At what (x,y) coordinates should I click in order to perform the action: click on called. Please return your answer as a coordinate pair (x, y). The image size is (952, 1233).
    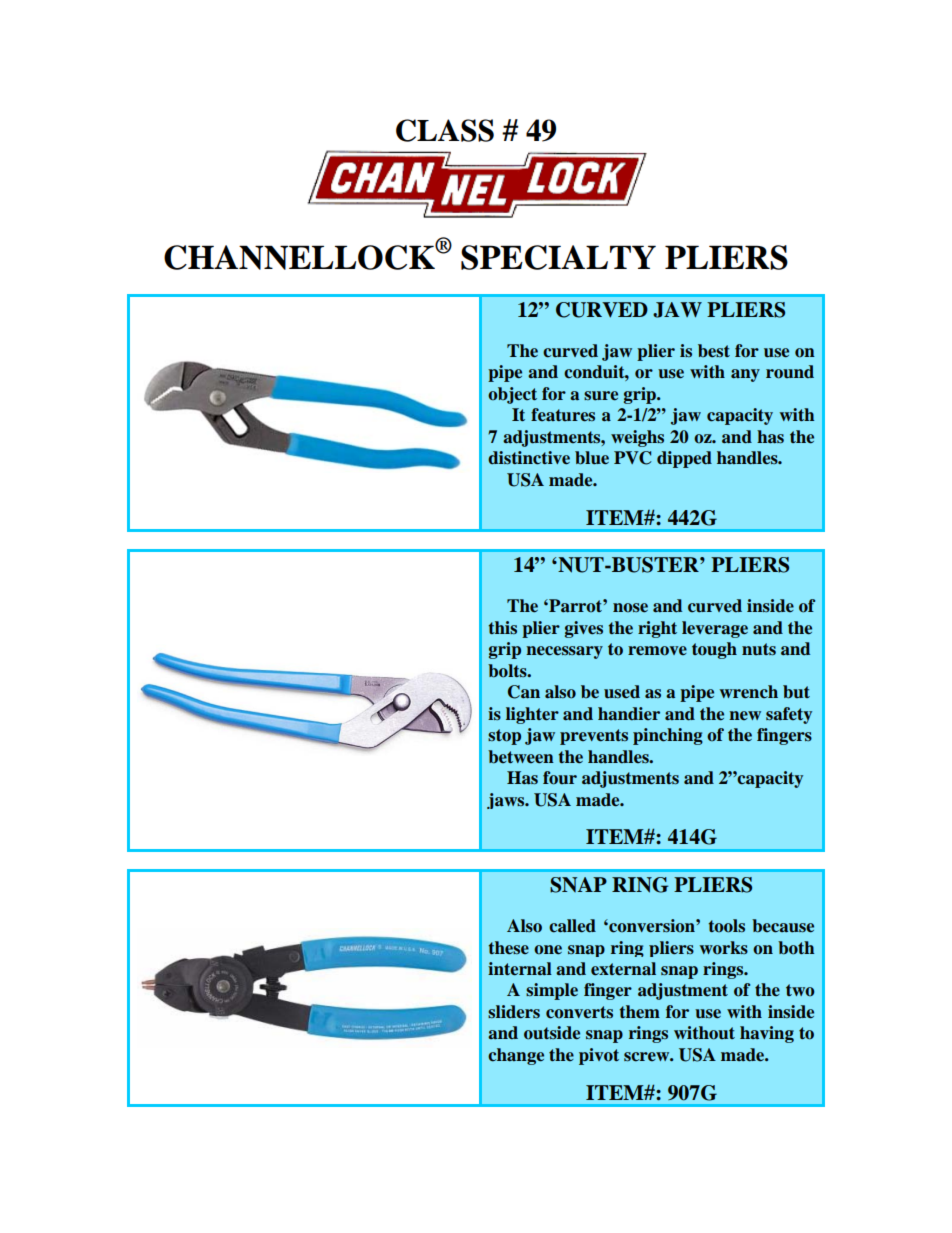
    Looking at the image, I should click on (572, 926).
